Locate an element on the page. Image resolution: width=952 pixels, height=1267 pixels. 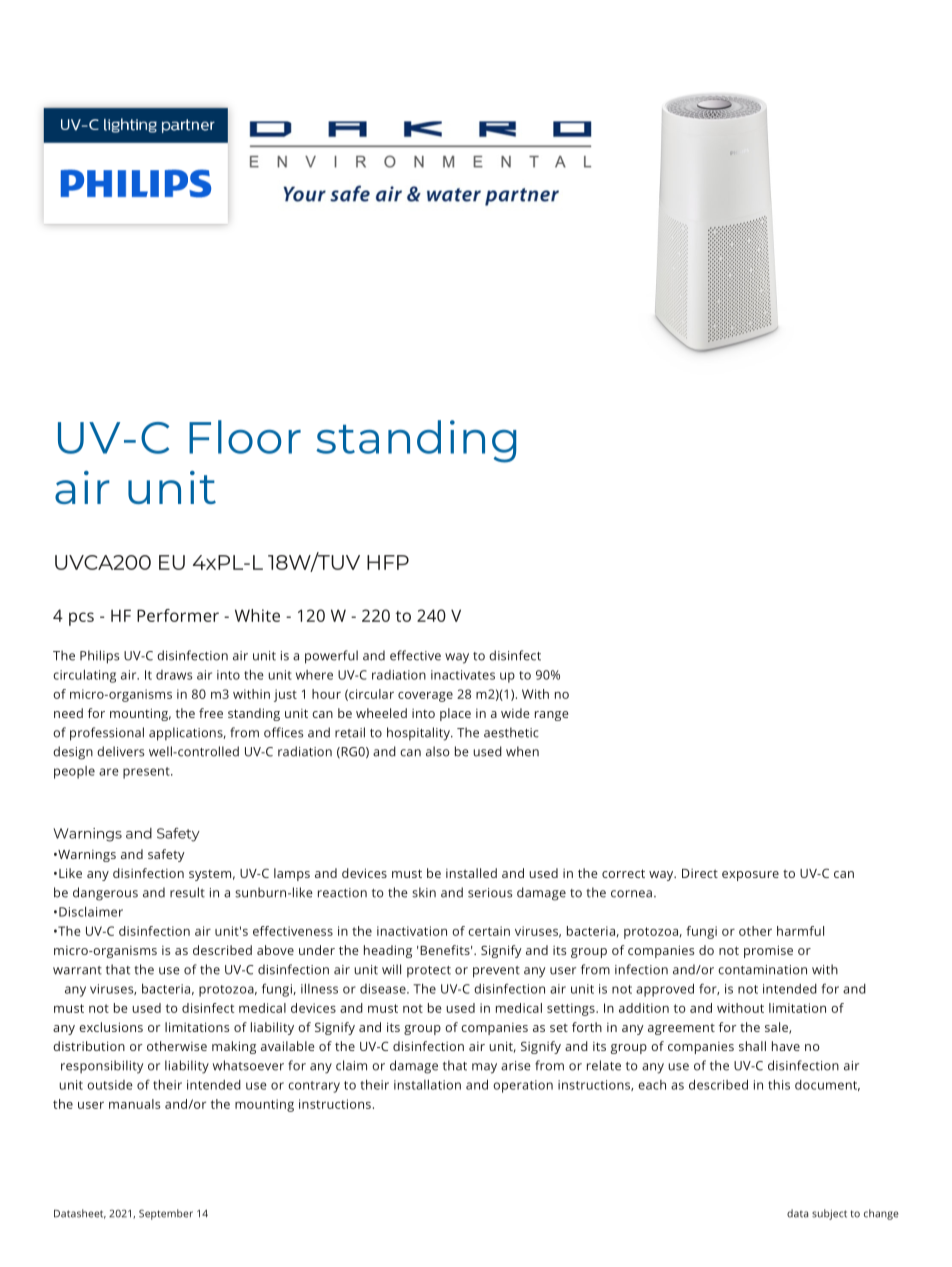
present is located at coordinates (147, 773).
